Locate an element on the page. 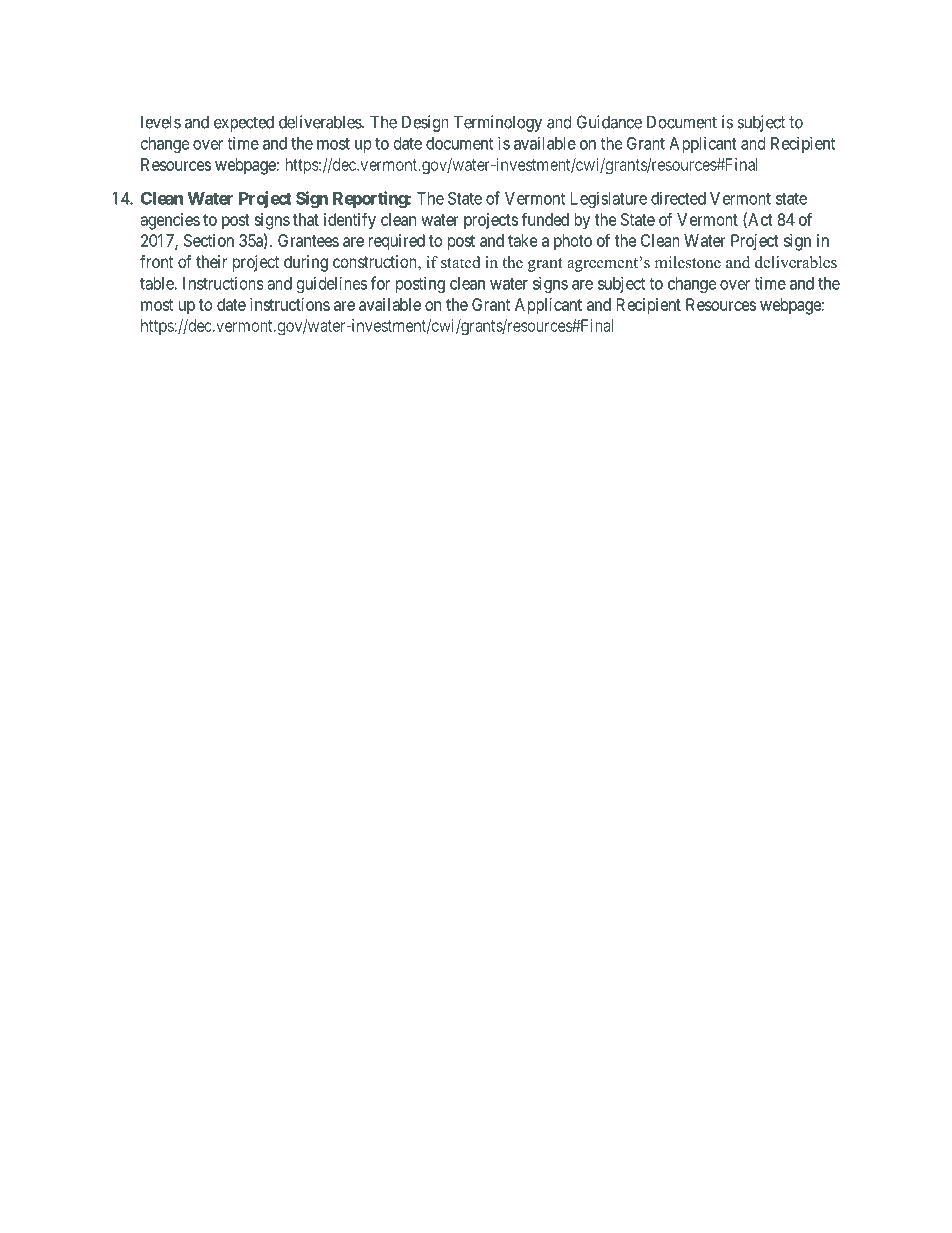  expected is located at coordinates (244, 124).
